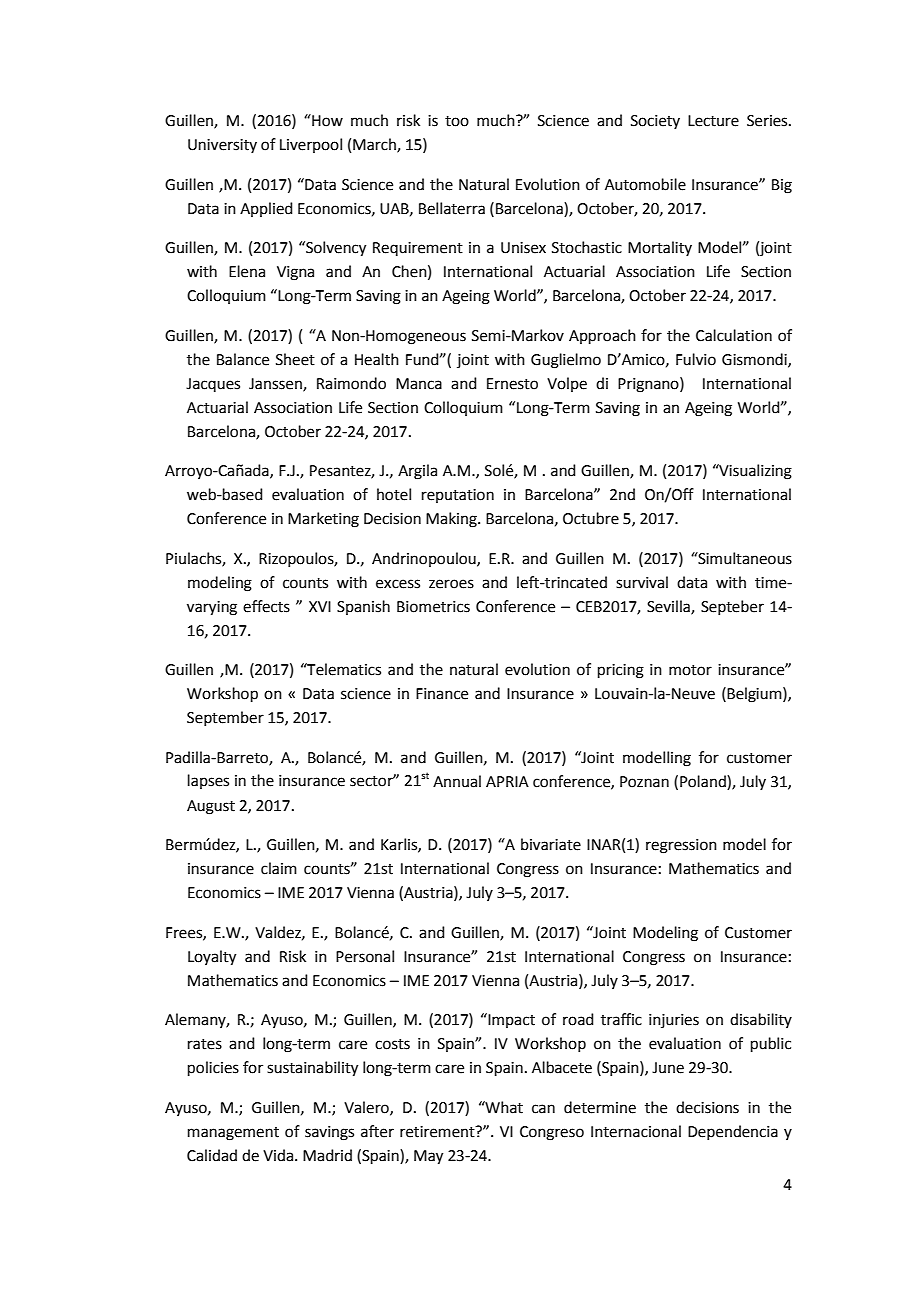 Image resolution: width=924 pixels, height=1308 pixels. I want to click on Liverpool, so click(311, 145).
